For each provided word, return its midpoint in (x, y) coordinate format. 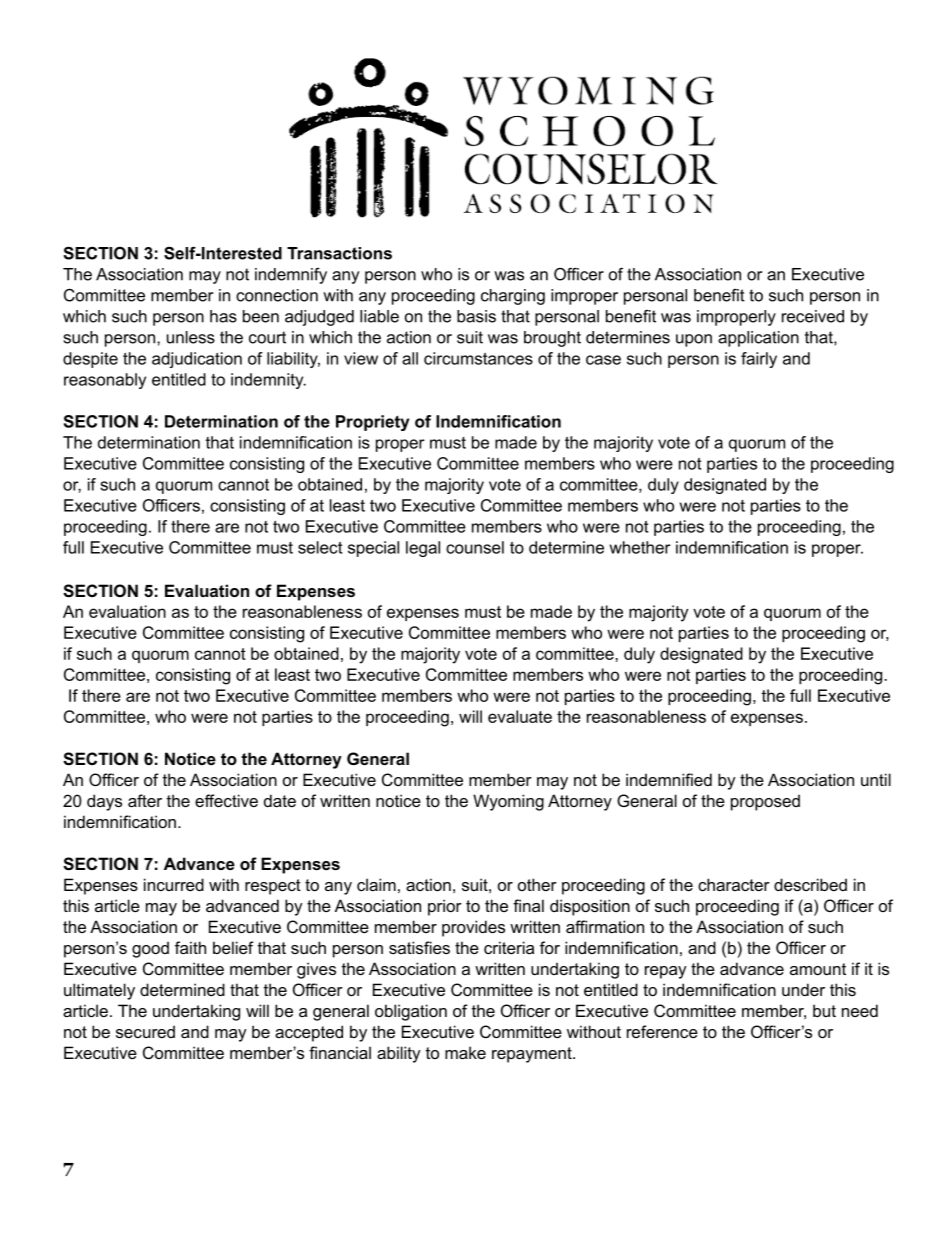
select (320, 547)
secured (145, 1031)
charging (513, 297)
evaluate (520, 716)
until (876, 779)
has (223, 316)
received (813, 316)
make (465, 1052)
